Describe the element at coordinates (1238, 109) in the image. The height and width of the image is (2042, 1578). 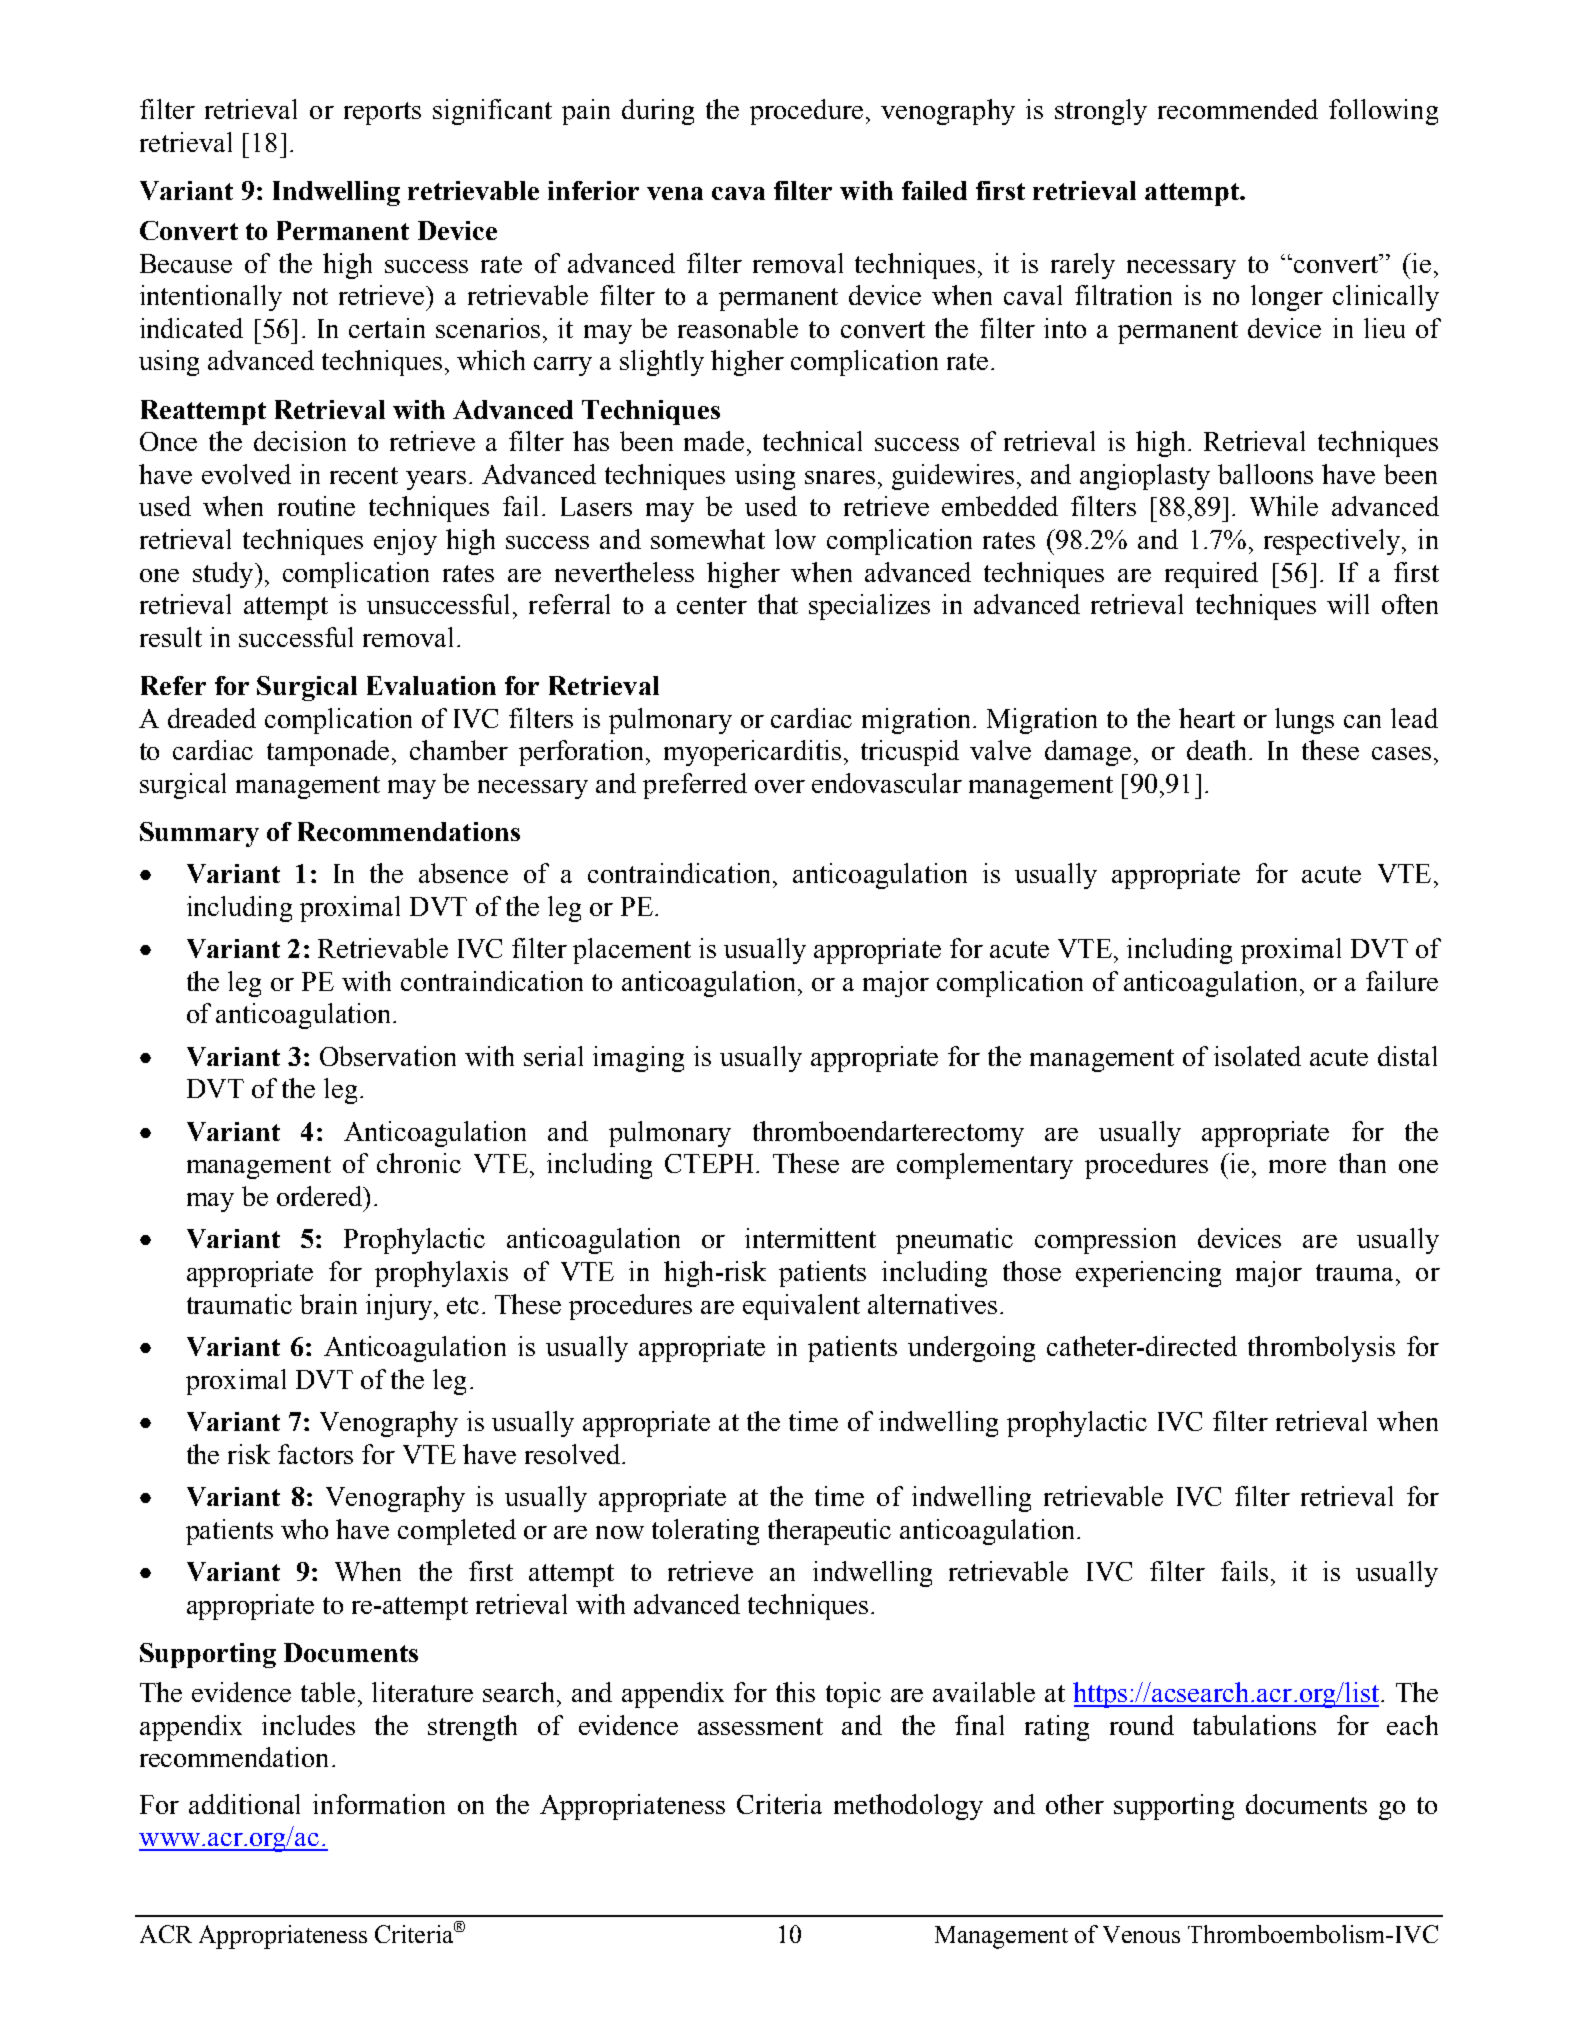
I see `recommended` at that location.
